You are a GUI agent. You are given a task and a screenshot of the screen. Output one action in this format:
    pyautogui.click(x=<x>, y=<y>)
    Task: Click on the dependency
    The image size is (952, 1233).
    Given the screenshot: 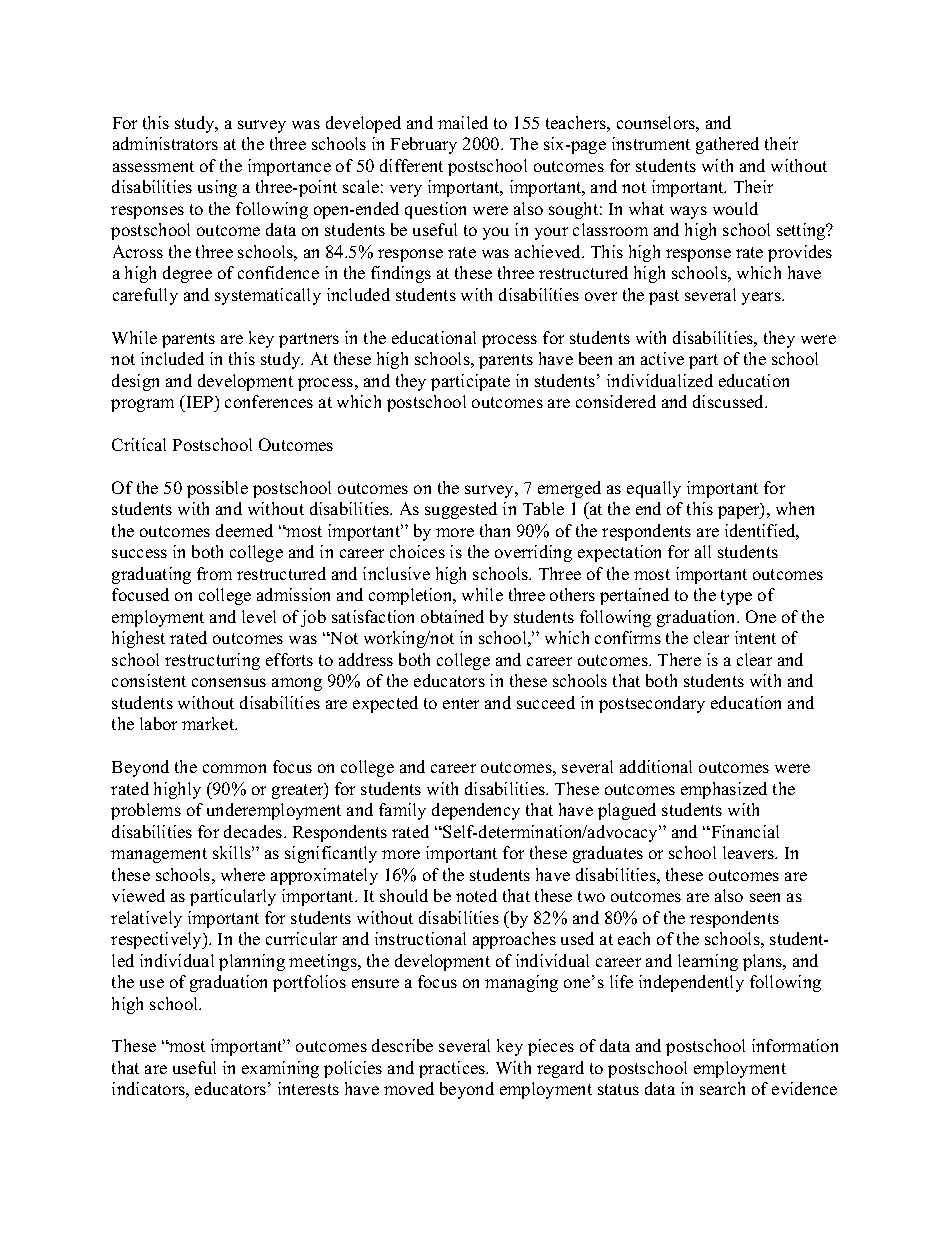 What is the action you would take?
    pyautogui.click(x=476, y=811)
